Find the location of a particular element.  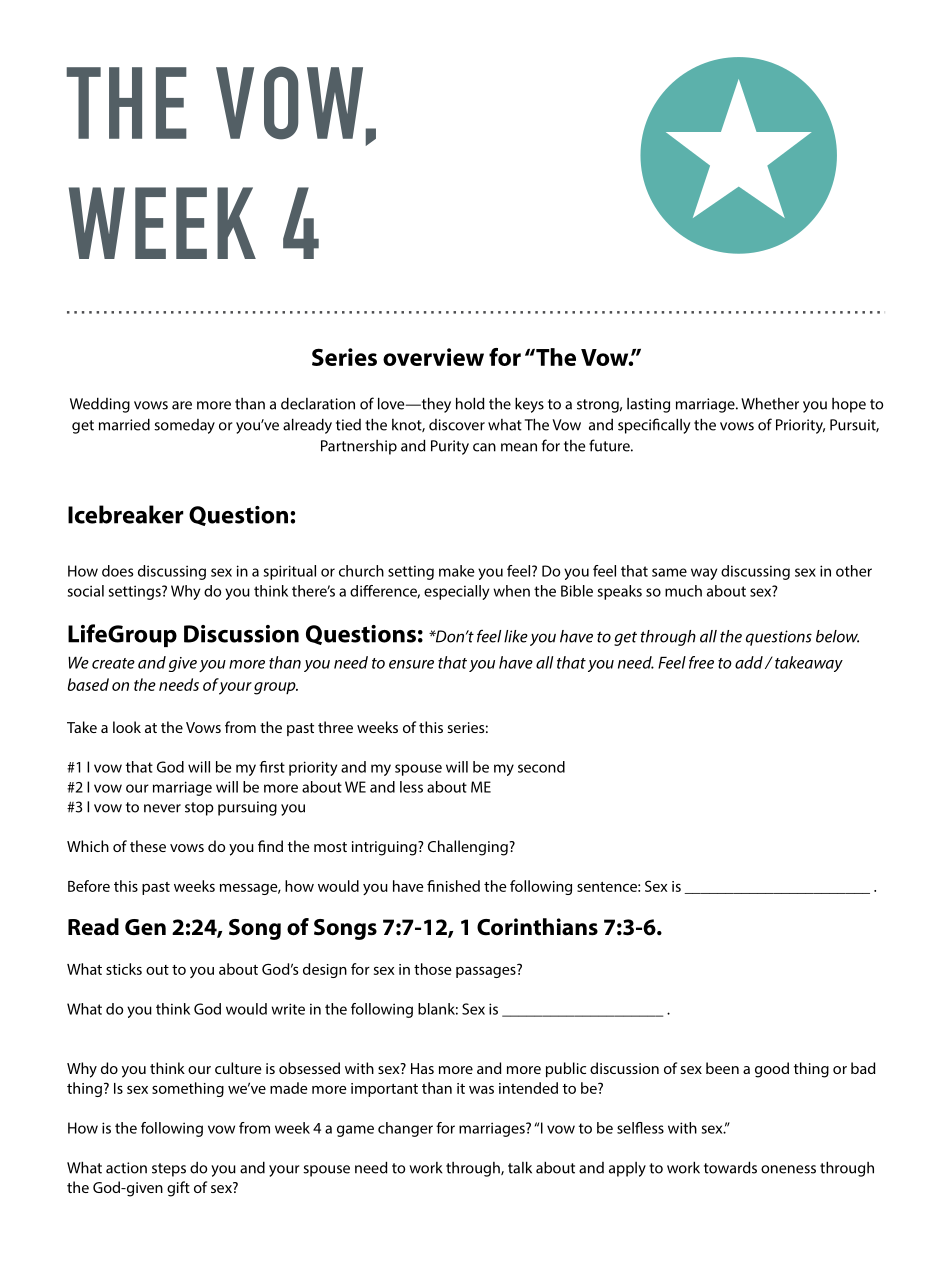

hold is located at coordinates (470, 403).
